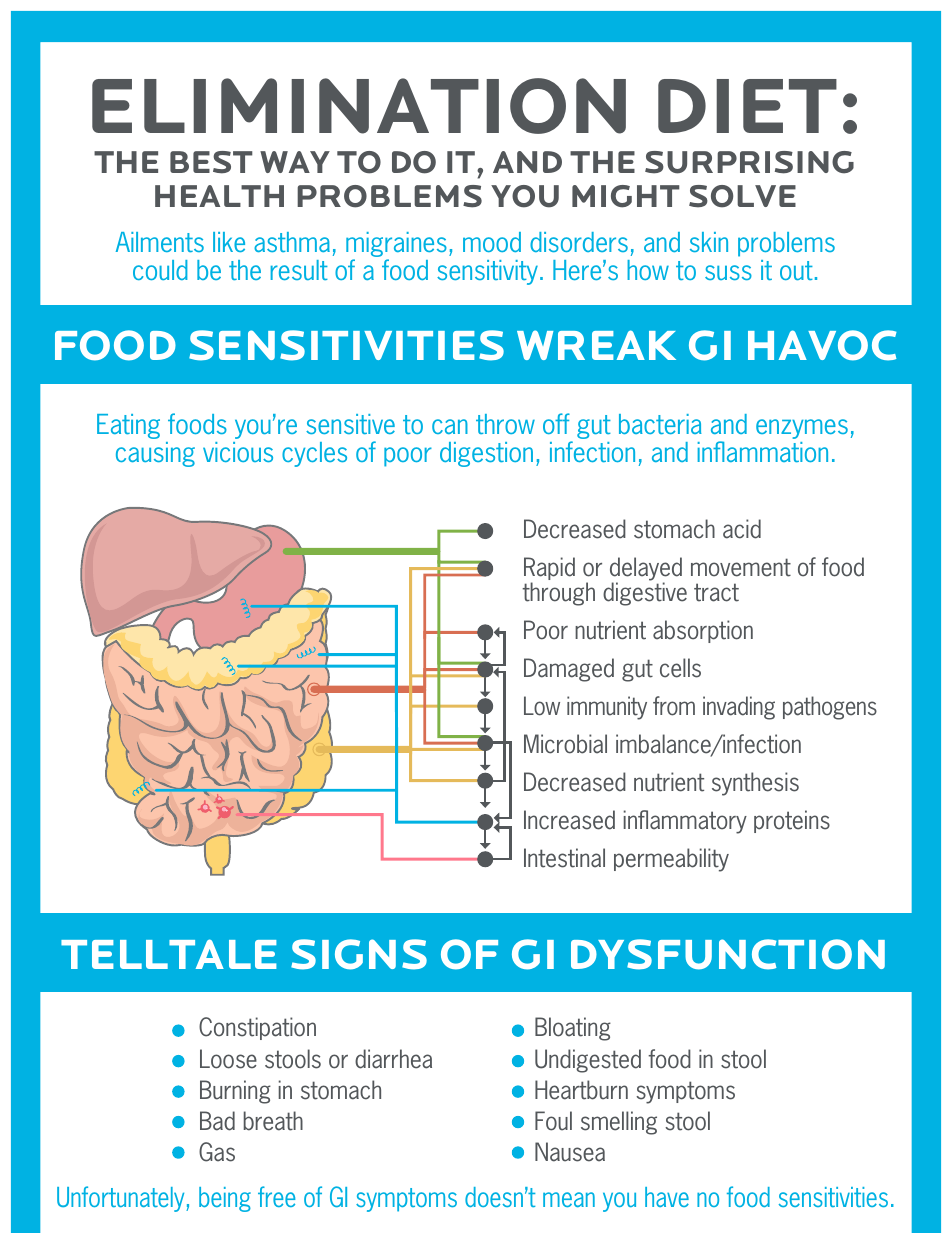 The width and height of the document is (952, 1233). I want to click on enzymes, so click(802, 429).
